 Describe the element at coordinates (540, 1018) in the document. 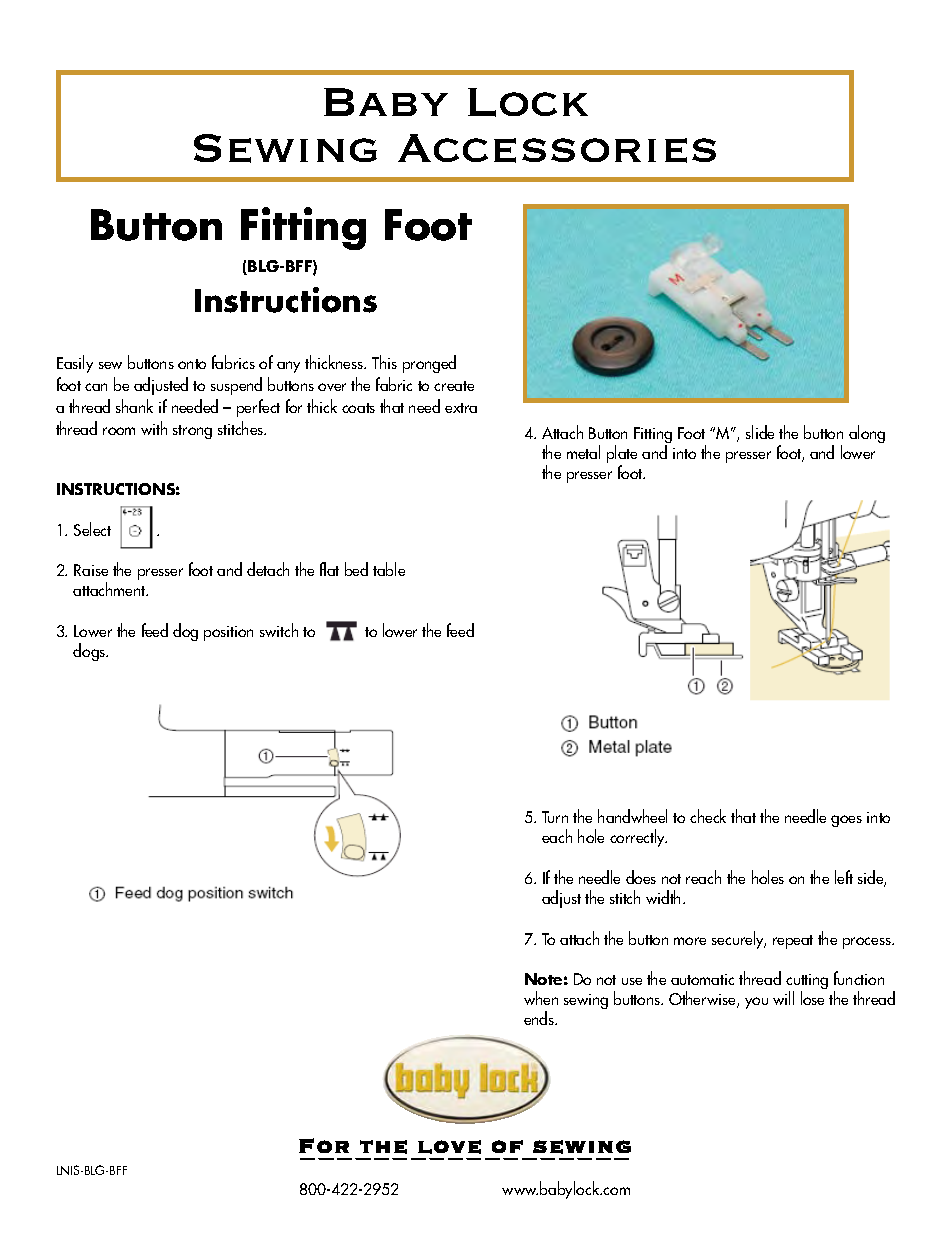

I see `ends` at that location.
